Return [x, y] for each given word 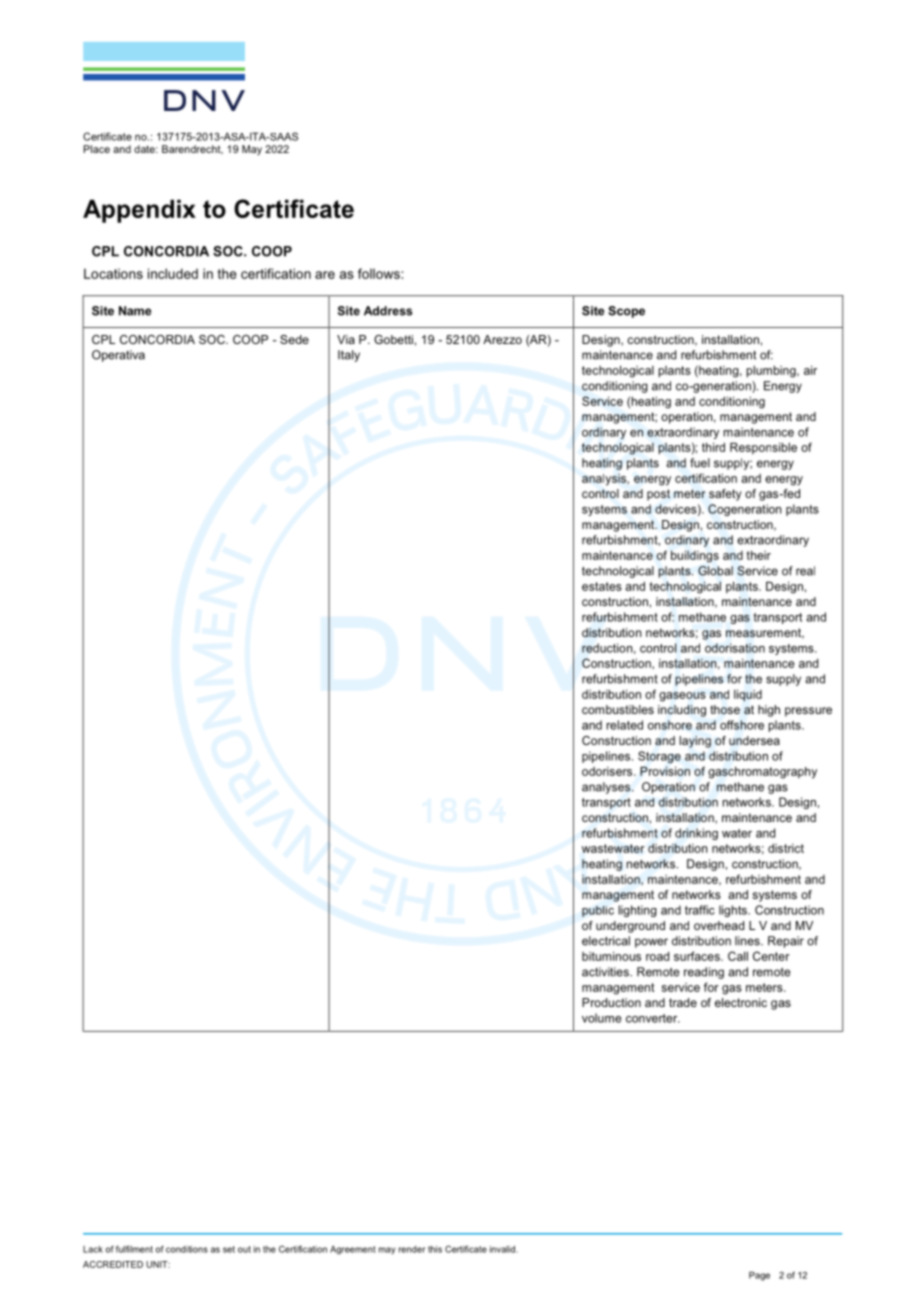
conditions [187, 1249]
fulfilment [134, 1249]
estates [602, 586]
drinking [696, 834]
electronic [741, 1002]
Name [135, 311]
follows [380, 273]
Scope [626, 312]
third [713, 447]
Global [715, 571]
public [598, 911]
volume [601, 1018]
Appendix [139, 211]
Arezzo [502, 339]
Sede [294, 339]
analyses [607, 788]
